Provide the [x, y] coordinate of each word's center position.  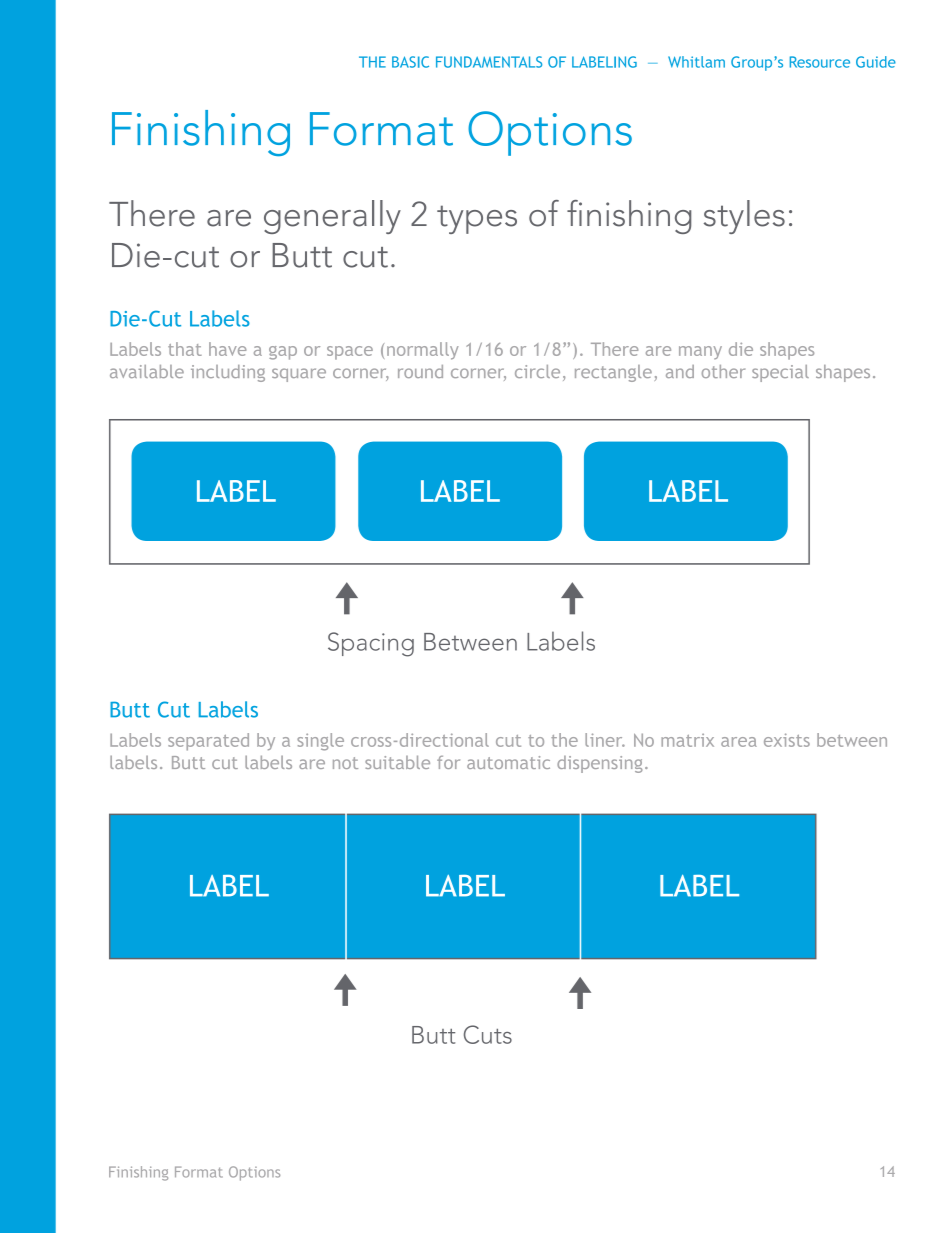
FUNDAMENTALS [489, 62]
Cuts [488, 1034]
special [780, 373]
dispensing [599, 764]
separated [208, 742]
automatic [508, 762]
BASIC [410, 62]
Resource [820, 62]
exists [787, 740]
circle [537, 371]
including [228, 373]
